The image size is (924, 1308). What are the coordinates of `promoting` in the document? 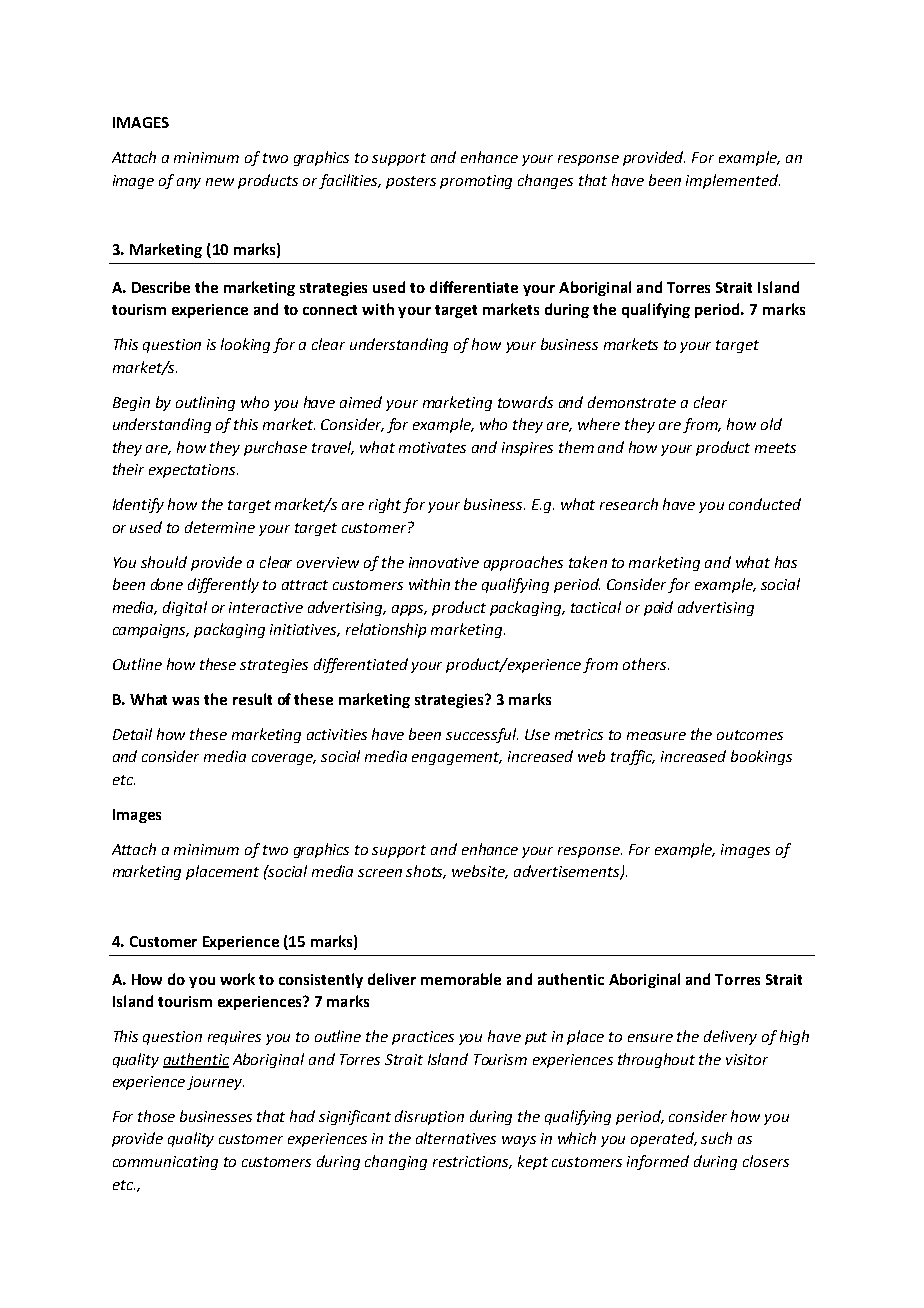 It's located at (476, 182).
